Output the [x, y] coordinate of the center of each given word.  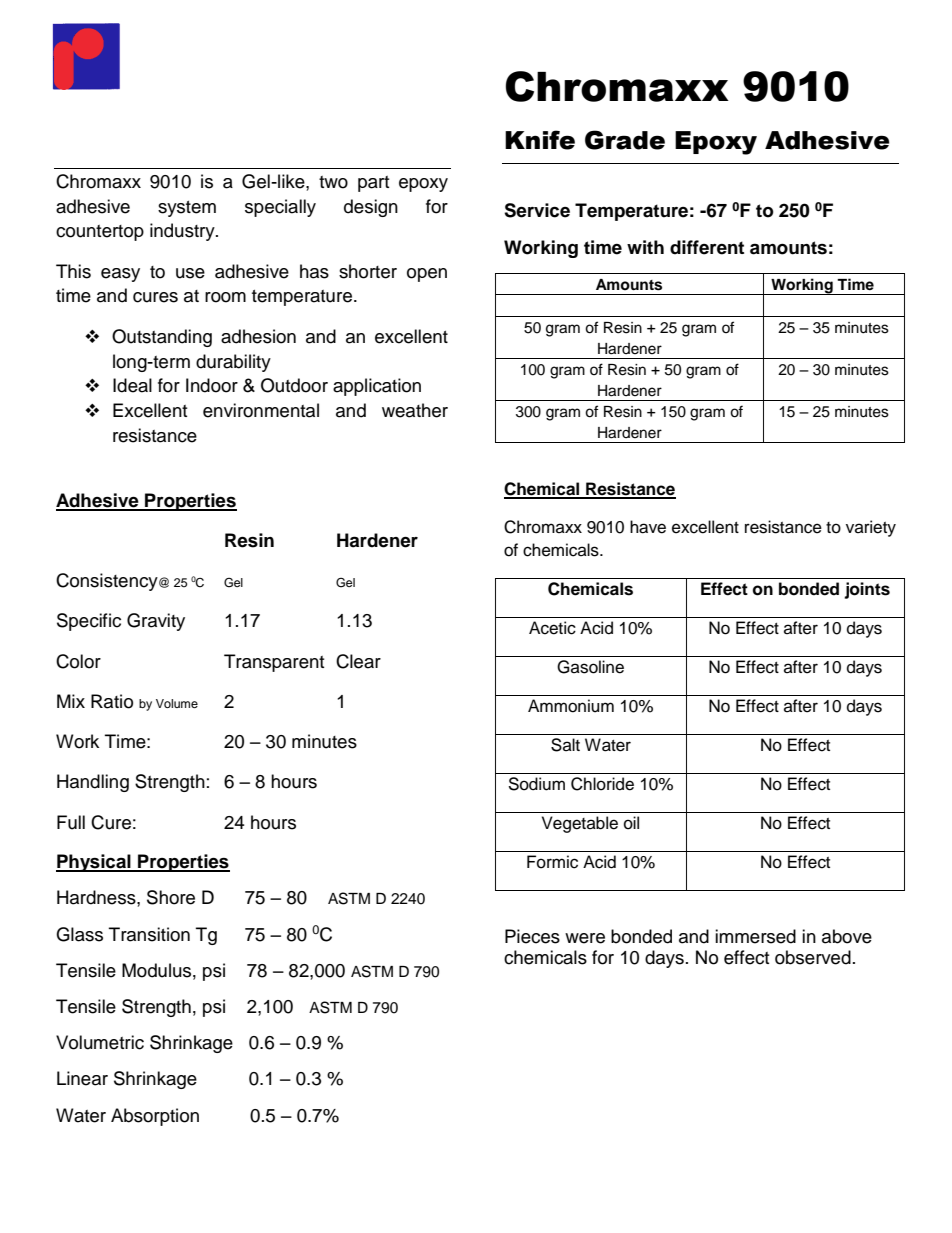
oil [631, 823]
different [707, 247]
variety [871, 528]
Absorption [155, 1117]
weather [415, 410]
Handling [93, 783]
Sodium [536, 784]
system [187, 209]
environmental [261, 410]
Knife [540, 140]
